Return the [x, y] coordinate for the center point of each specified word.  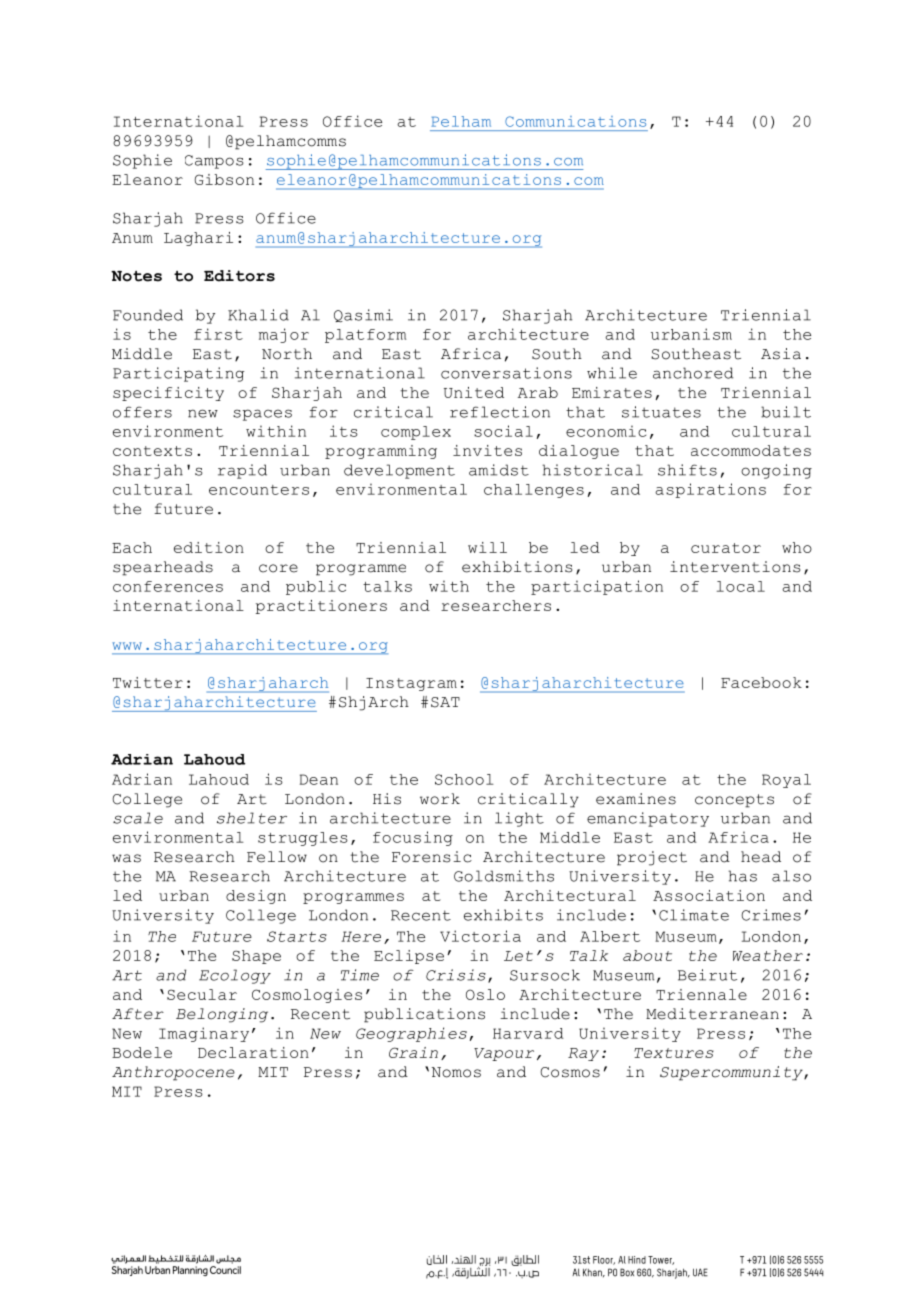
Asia [781, 354]
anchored [693, 373]
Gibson [224, 179]
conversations [506, 373]
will [487, 547]
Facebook [761, 682]
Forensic [432, 857]
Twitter [148, 682]
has [742, 876]
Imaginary [204, 1034]
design [256, 897]
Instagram [411, 684]
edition [209, 547]
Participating [178, 374]
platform [365, 336]
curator [726, 548]
